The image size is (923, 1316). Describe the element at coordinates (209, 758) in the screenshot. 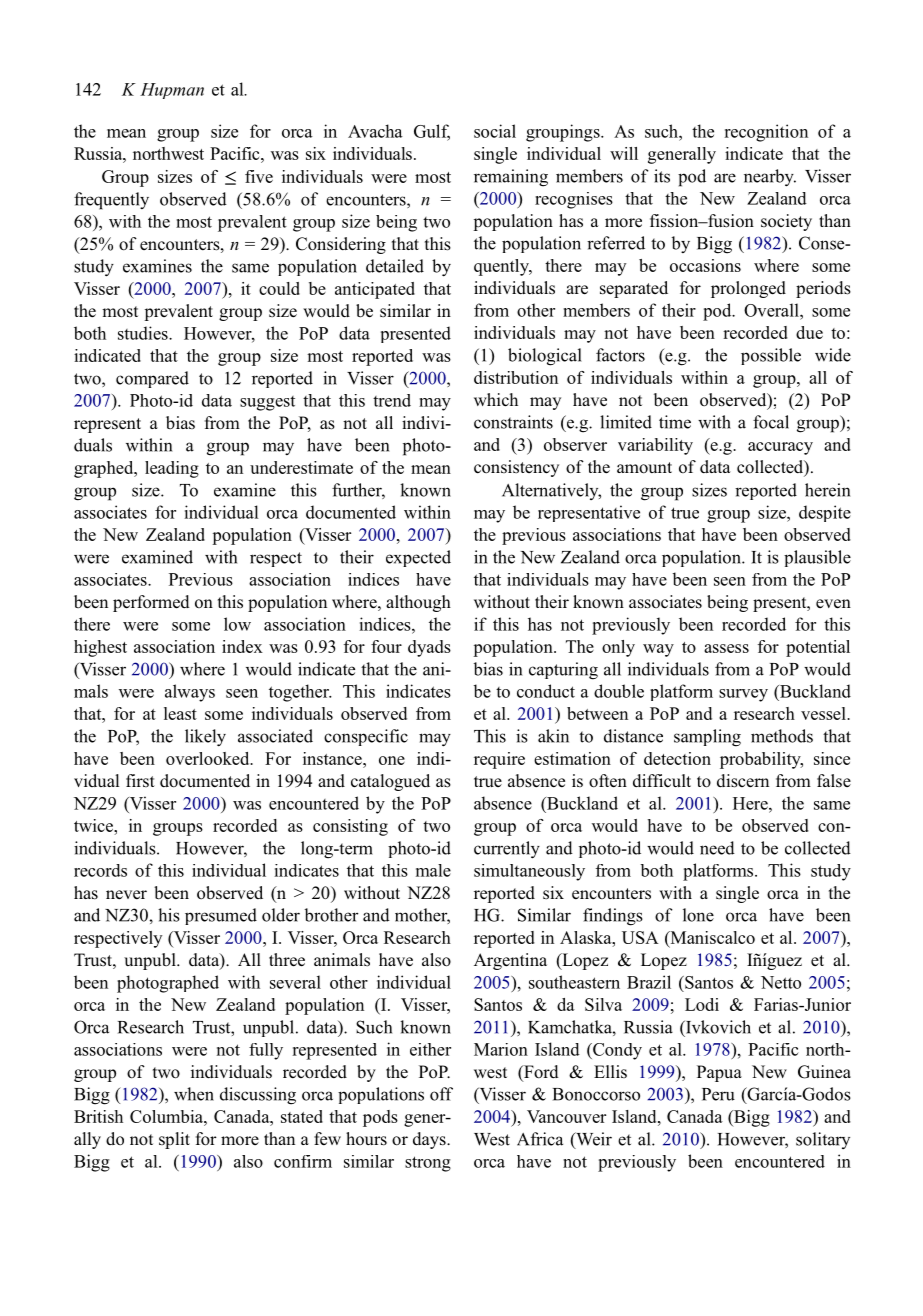

I see `overlooked` at that location.
